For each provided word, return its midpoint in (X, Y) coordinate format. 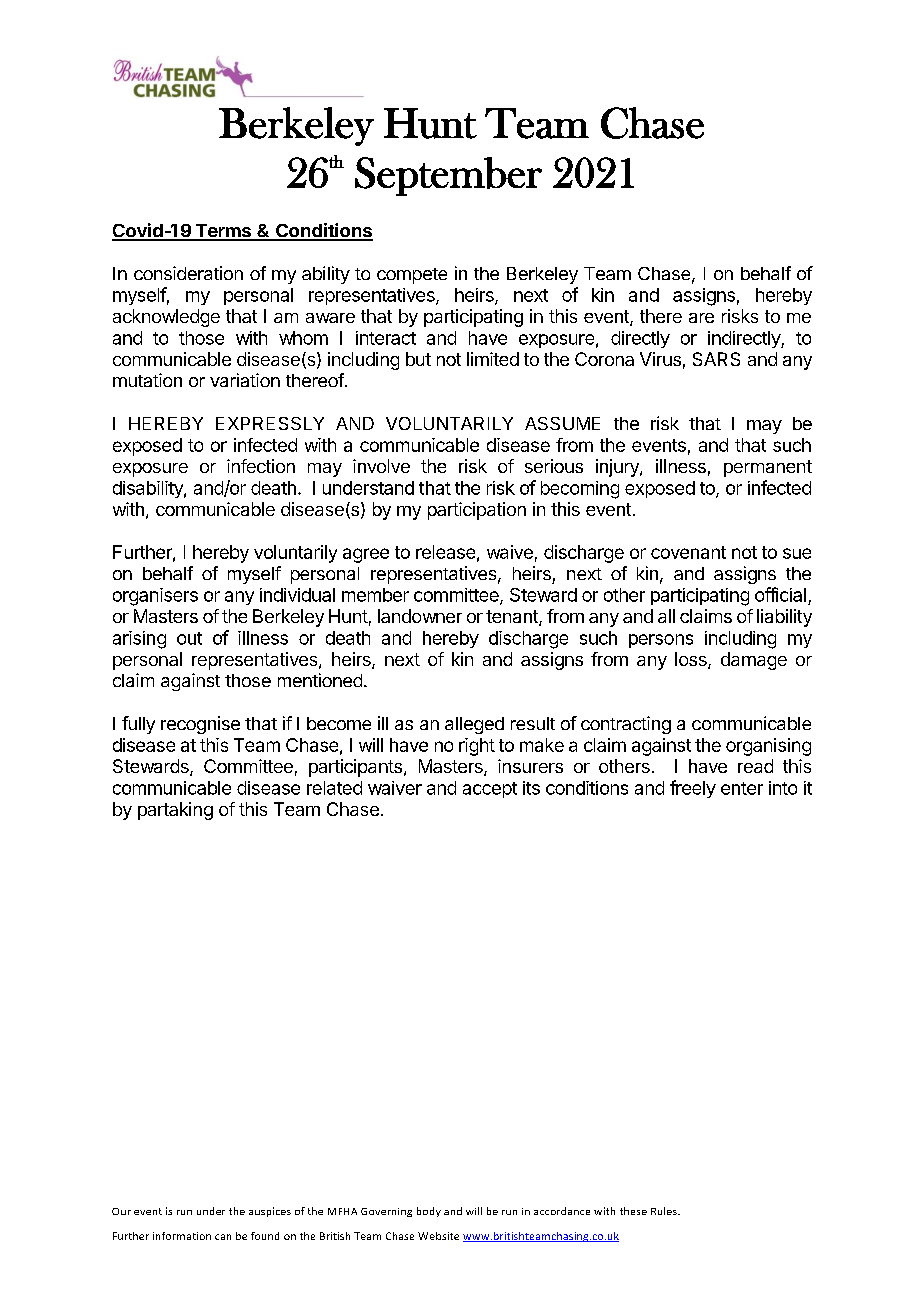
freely (693, 789)
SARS (716, 359)
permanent (768, 468)
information (182, 1236)
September (448, 176)
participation (477, 511)
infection (261, 466)
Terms (223, 232)
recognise (200, 725)
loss (692, 660)
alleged (474, 725)
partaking (175, 811)
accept (490, 790)
